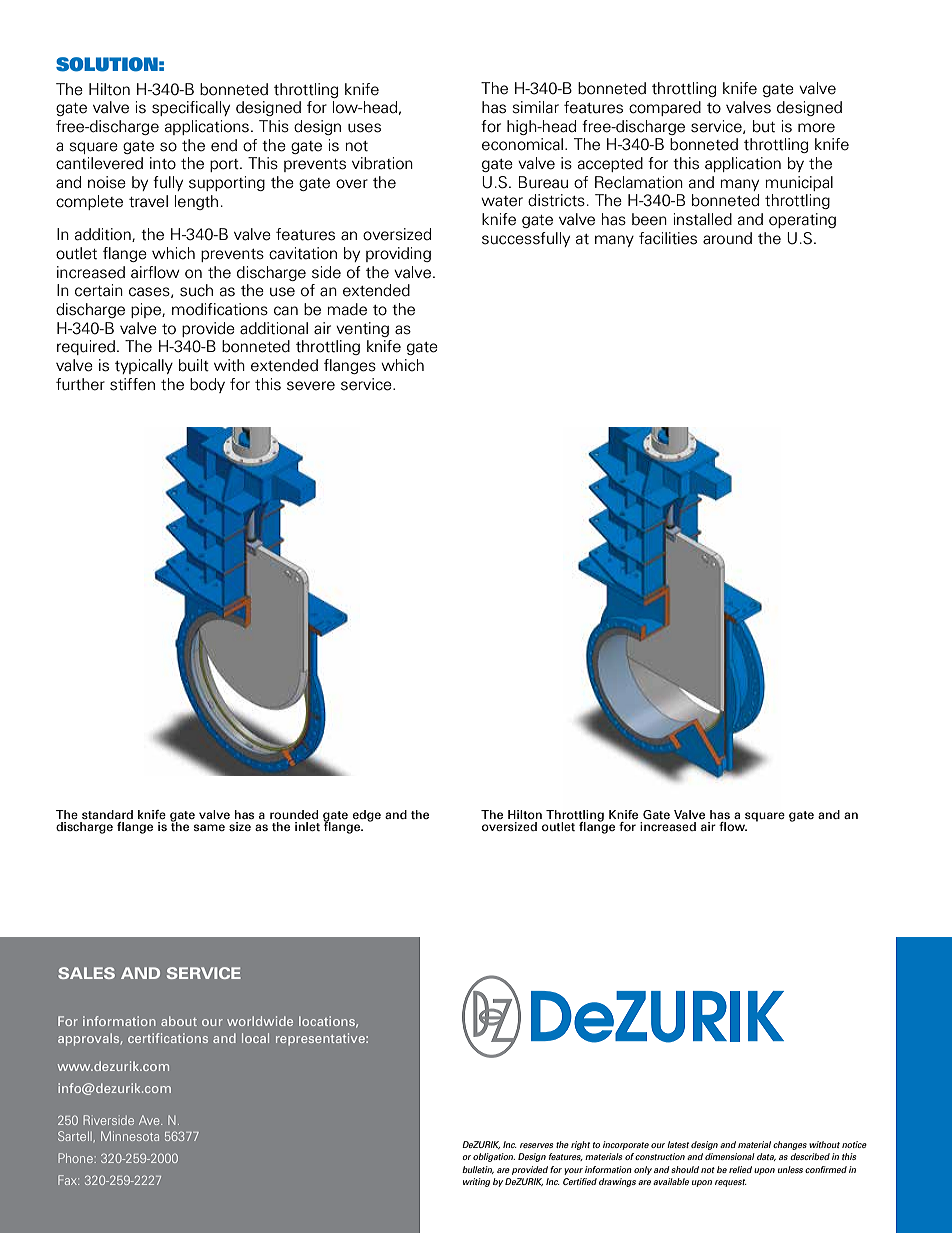 This screenshot has width=952, height=1233. I want to click on inlet, so click(307, 826).
